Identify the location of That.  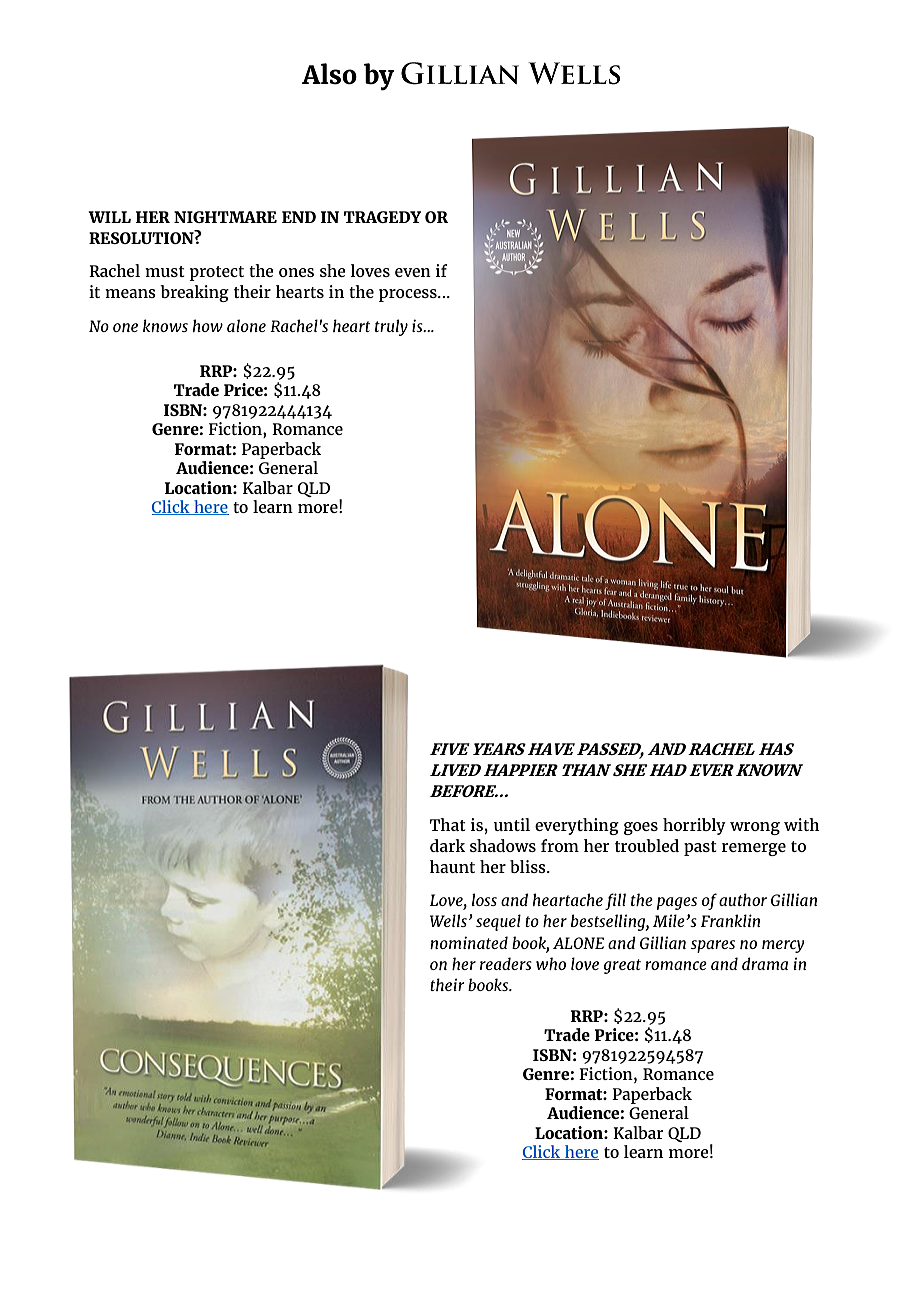
(448, 824).
